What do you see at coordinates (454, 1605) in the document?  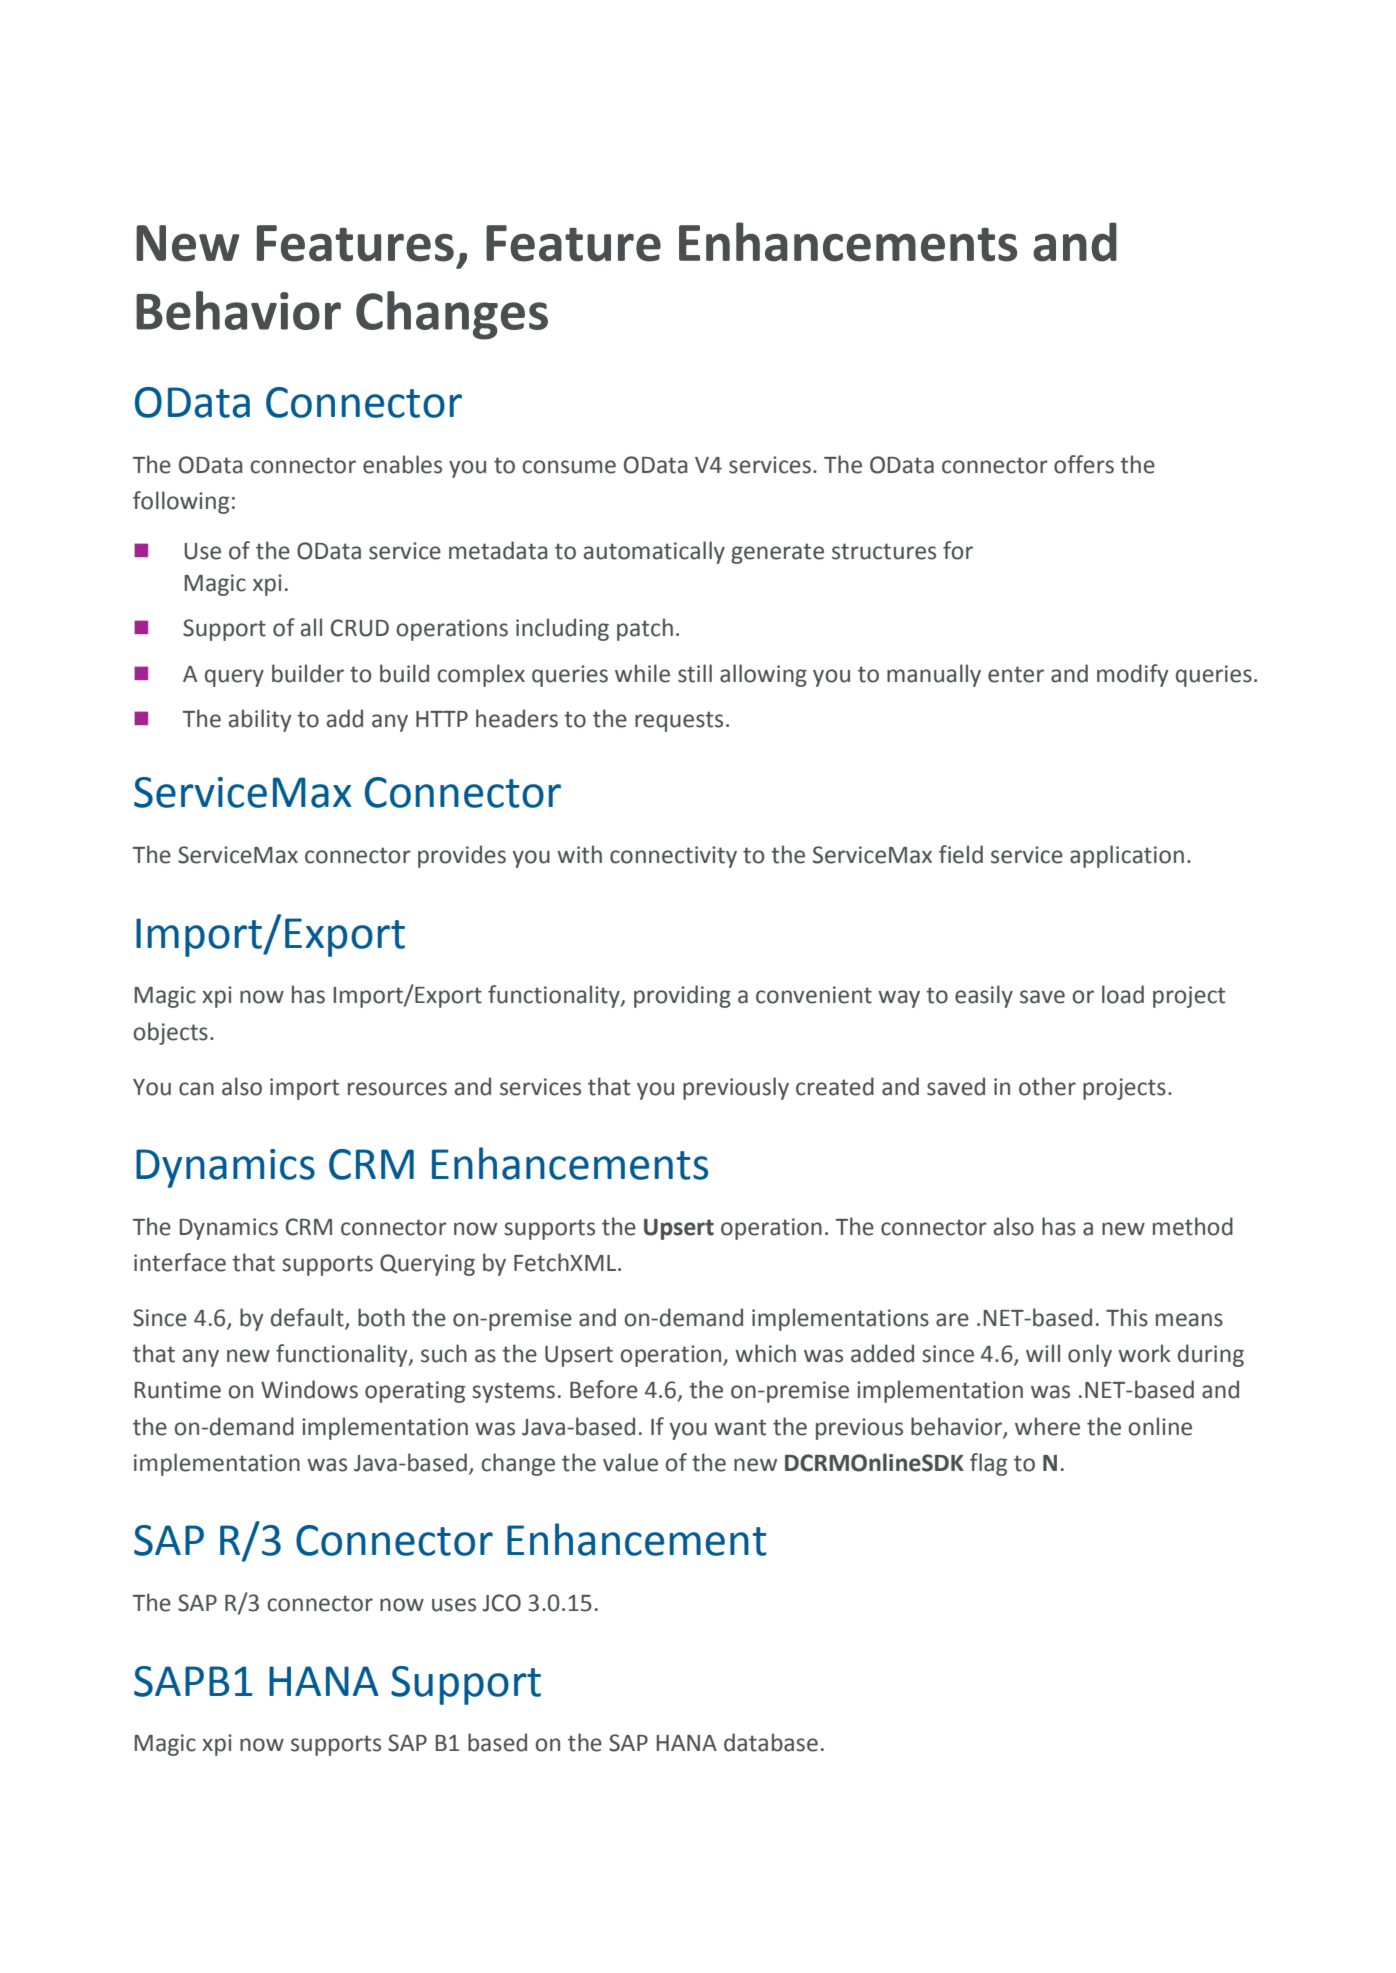 I see `uses` at bounding box center [454, 1605].
